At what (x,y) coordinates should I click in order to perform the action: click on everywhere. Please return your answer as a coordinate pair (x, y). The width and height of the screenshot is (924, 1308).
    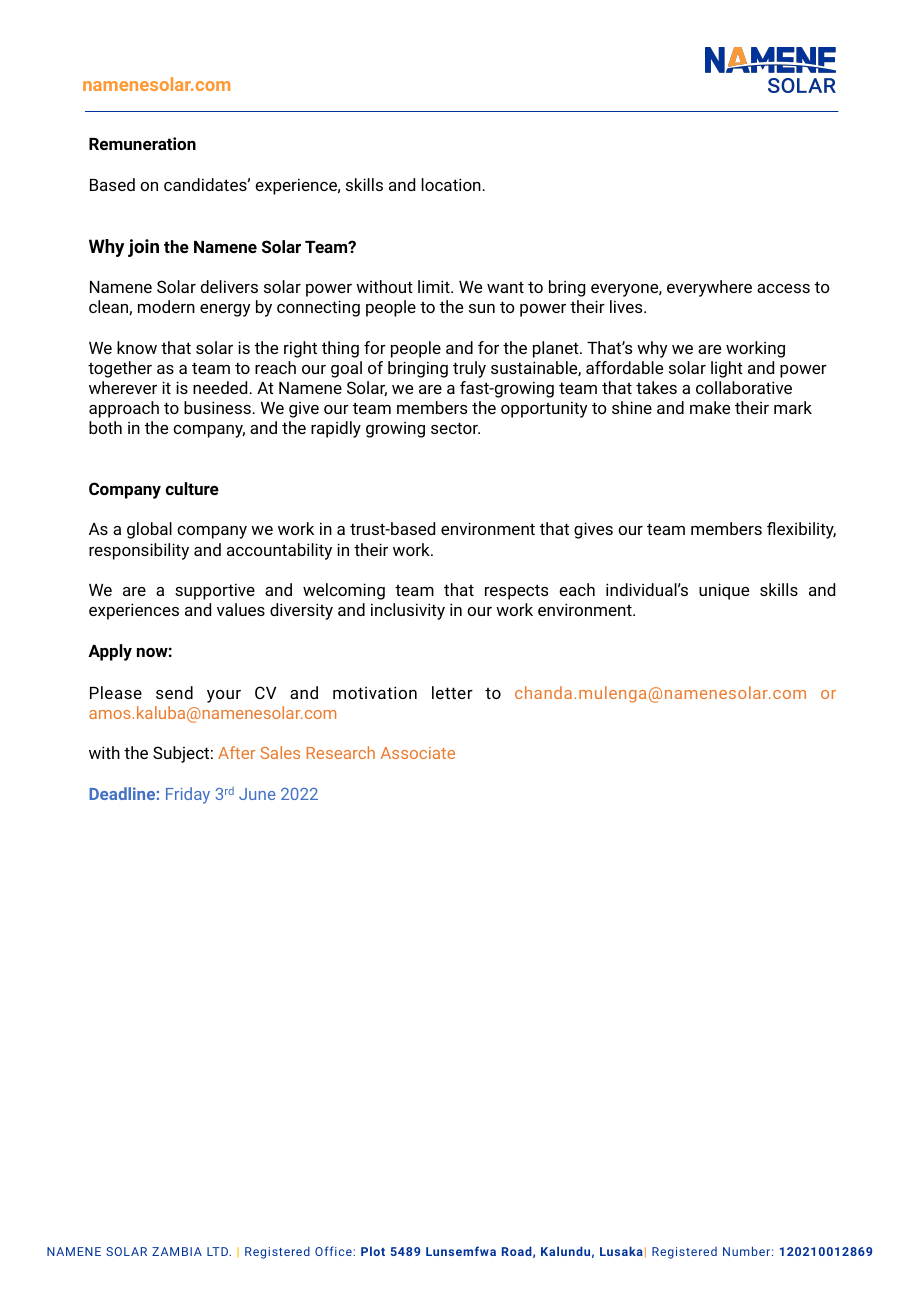
    Looking at the image, I should click on (709, 288).
